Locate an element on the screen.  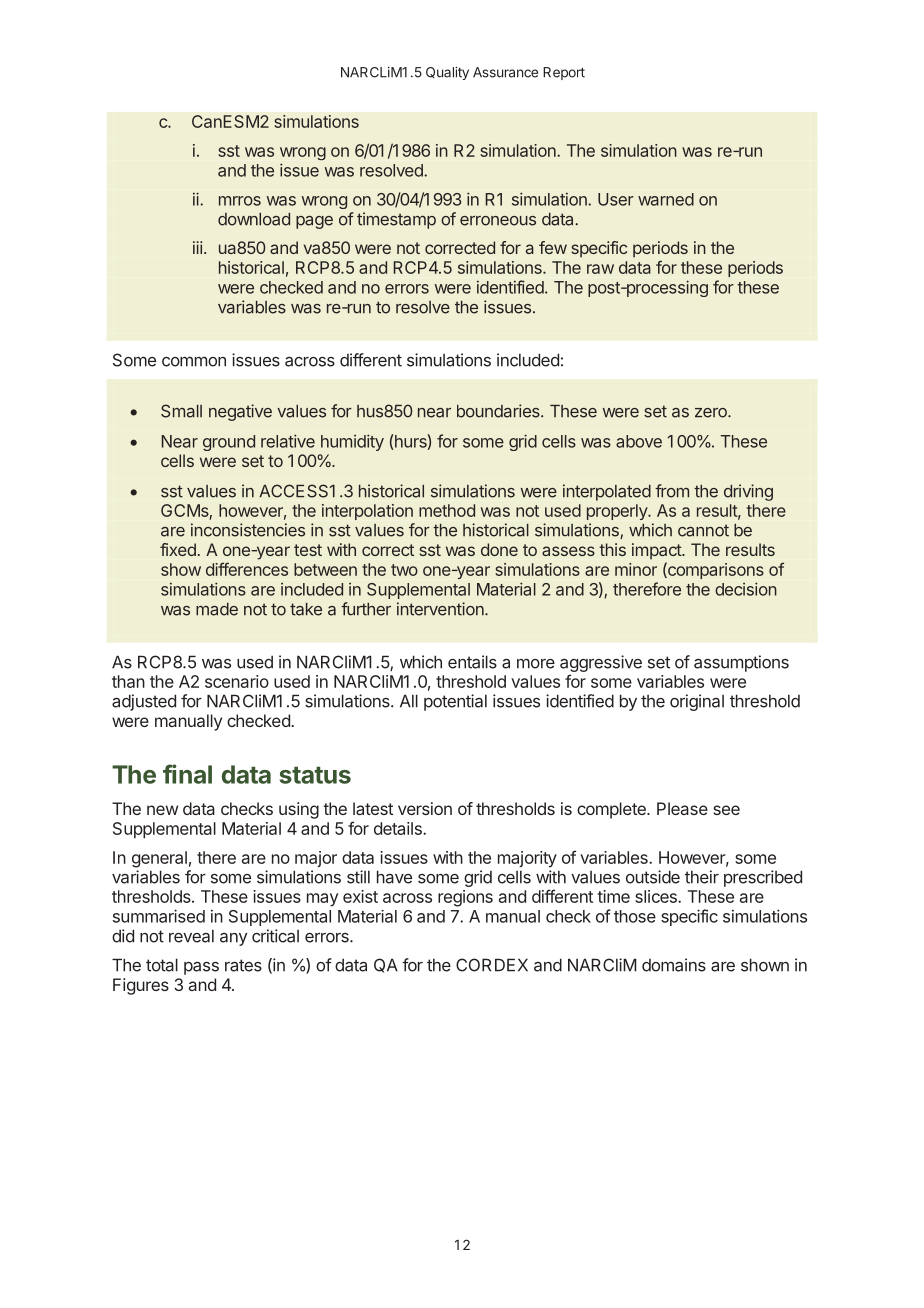
Please is located at coordinates (682, 808).
